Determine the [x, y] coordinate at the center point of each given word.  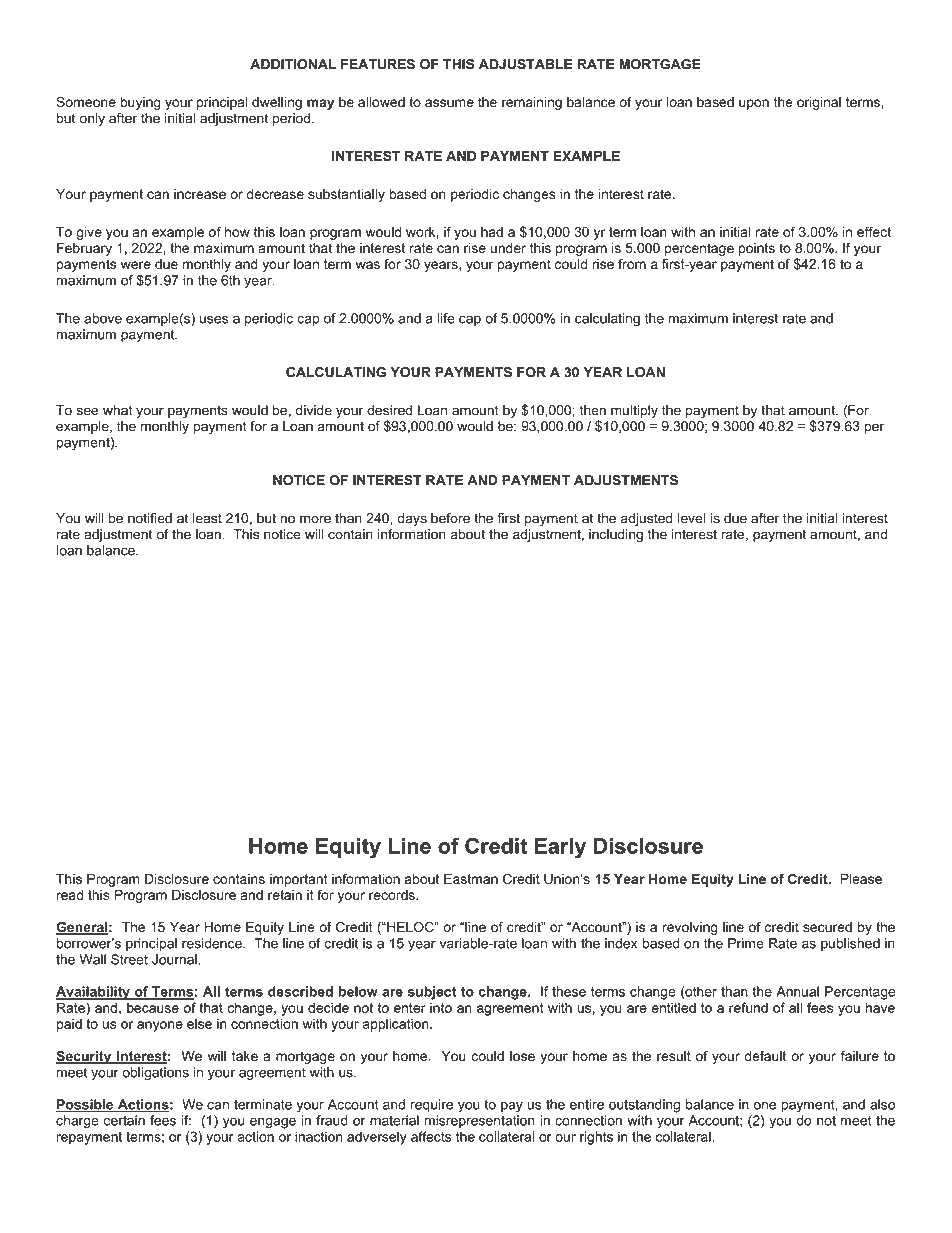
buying [140, 103]
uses [214, 319]
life [446, 318]
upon [754, 104]
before [450, 518]
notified [150, 518]
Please [861, 879]
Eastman [471, 878]
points [757, 249]
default [765, 1056]
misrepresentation [480, 1121]
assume [449, 103]
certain [124, 1120]
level [691, 518]
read [70, 895]
